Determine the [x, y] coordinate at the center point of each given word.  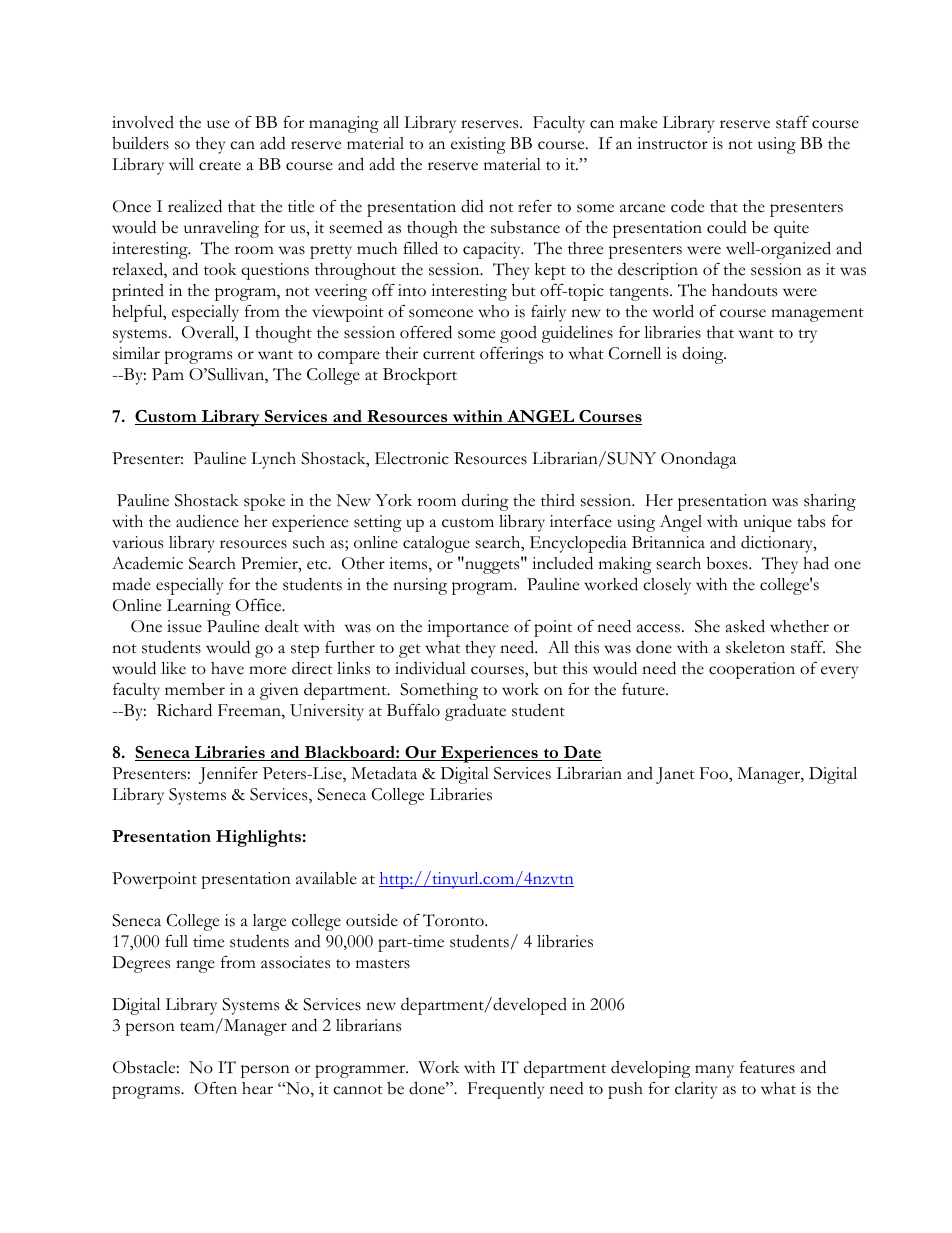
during [485, 502]
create [220, 166]
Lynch [273, 460]
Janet [675, 775]
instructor [672, 143]
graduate [475, 712]
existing [478, 145]
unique [768, 523]
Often [215, 1088]
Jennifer [228, 775]
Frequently [506, 1090]
